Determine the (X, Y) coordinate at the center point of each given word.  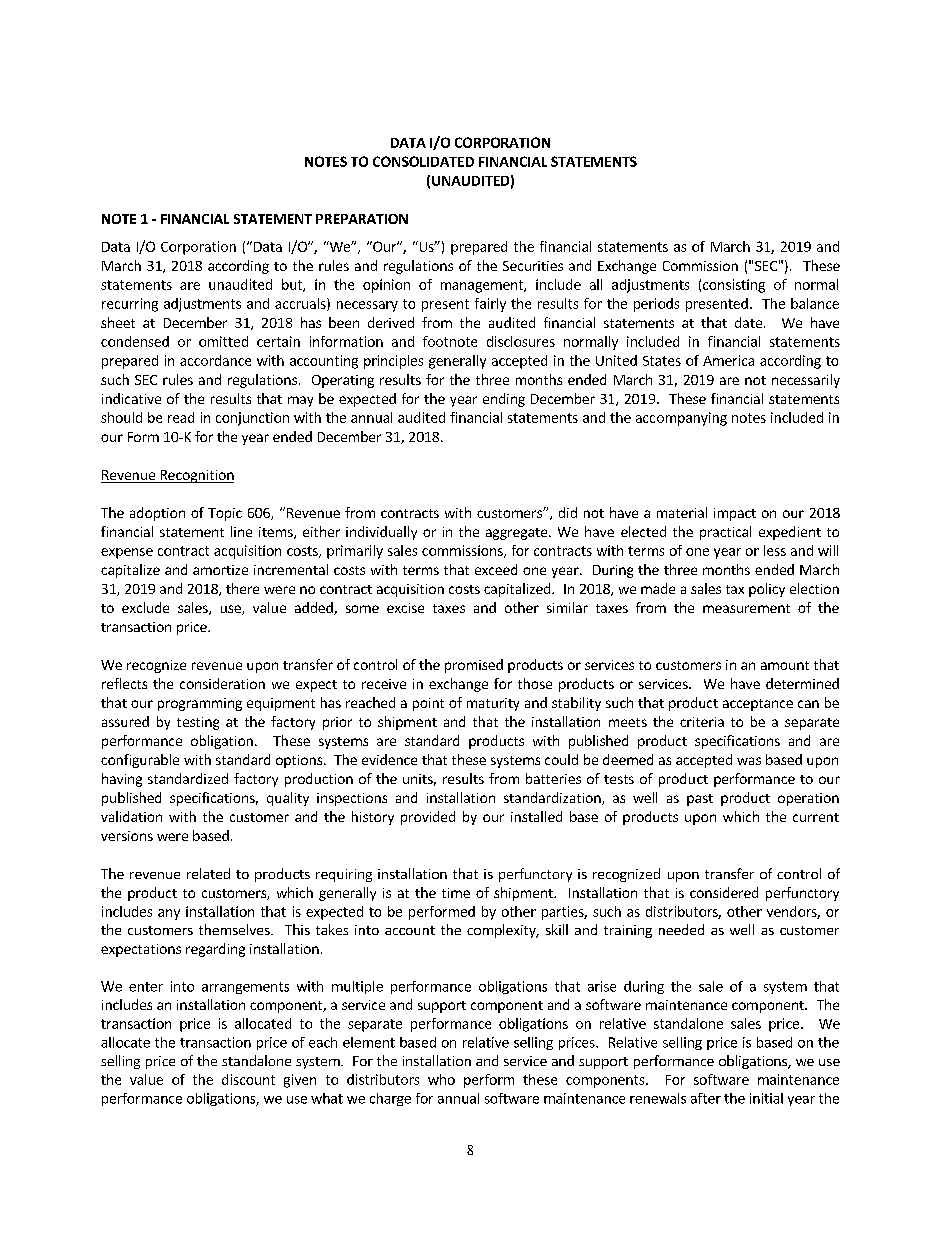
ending (504, 400)
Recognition (196, 476)
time (456, 893)
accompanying (681, 419)
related (208, 873)
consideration (222, 683)
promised (474, 666)
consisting (734, 286)
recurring (130, 305)
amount (785, 665)
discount (248, 1079)
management (483, 286)
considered (724, 892)
